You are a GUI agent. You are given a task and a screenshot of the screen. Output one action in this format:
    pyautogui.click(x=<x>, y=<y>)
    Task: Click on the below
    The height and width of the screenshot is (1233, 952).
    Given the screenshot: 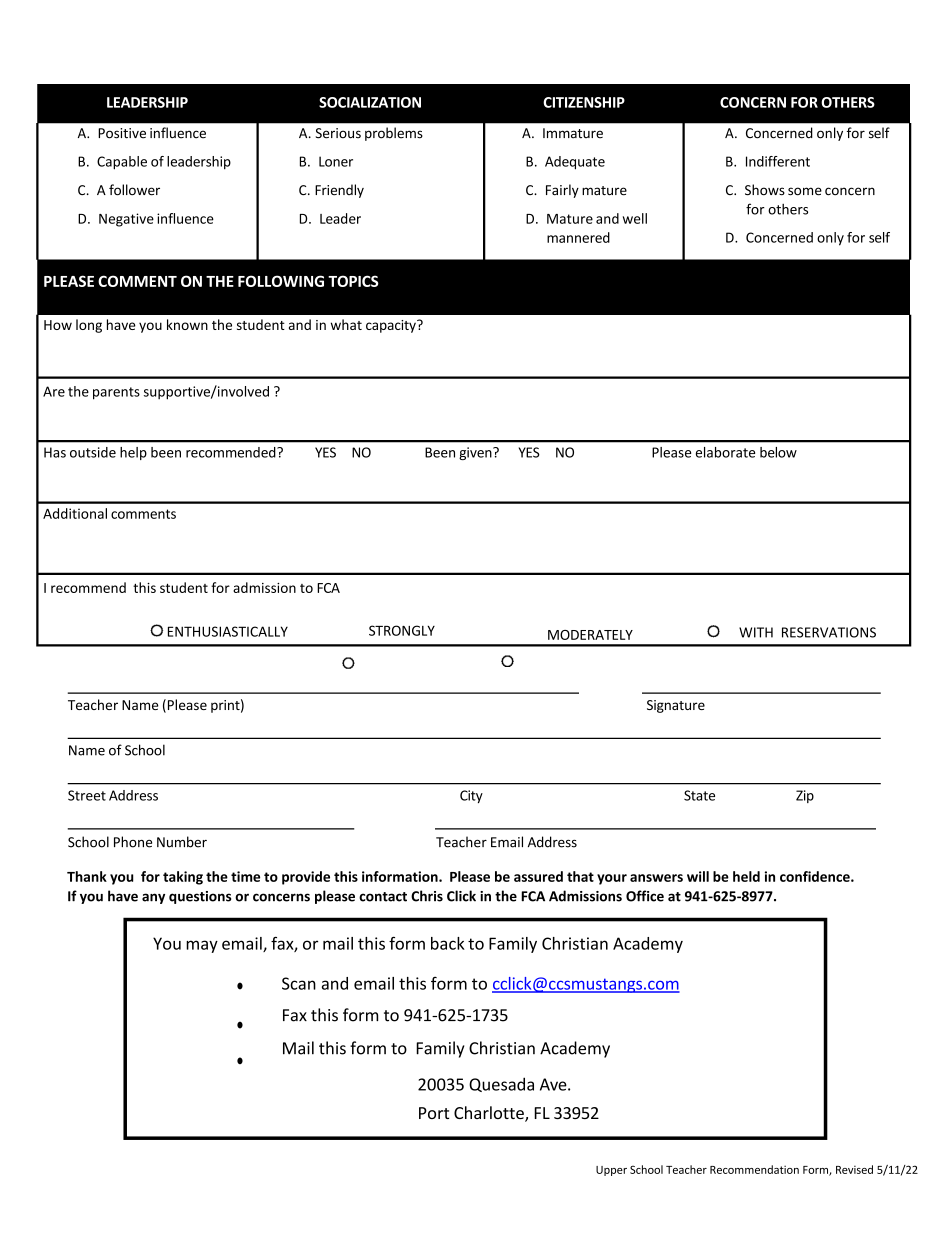 What is the action you would take?
    pyautogui.click(x=778, y=452)
